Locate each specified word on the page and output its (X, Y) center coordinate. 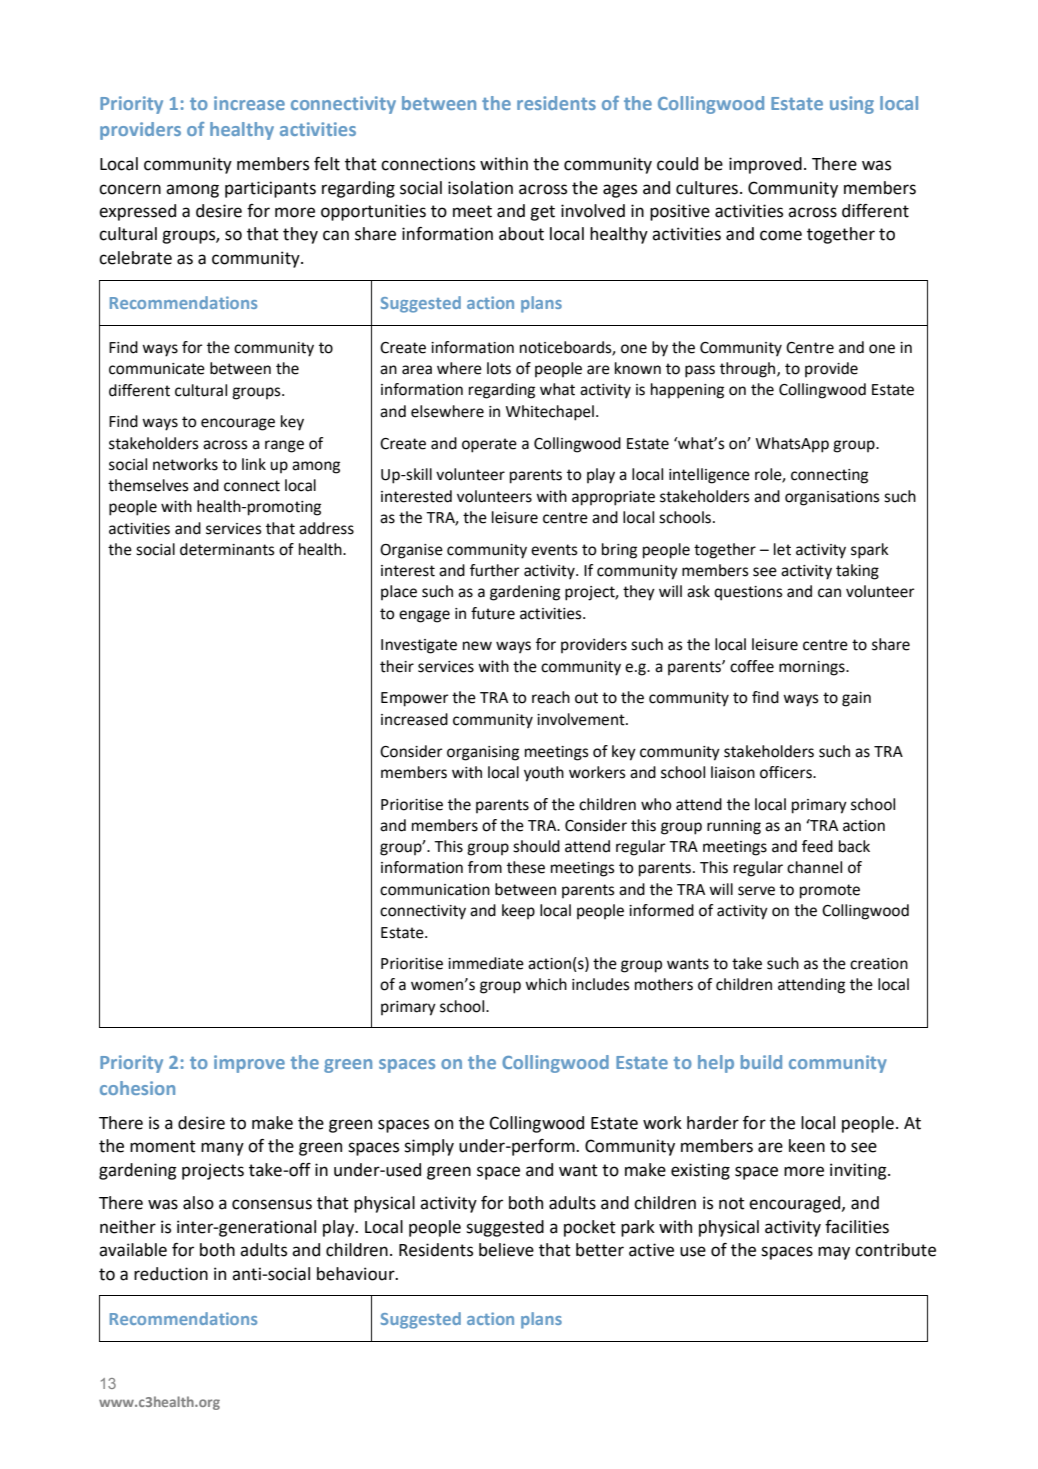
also (198, 1203)
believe (506, 1250)
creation (879, 964)
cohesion (137, 1088)
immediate (486, 963)
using (852, 105)
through (749, 370)
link (254, 464)
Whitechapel (550, 413)
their (397, 666)
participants (270, 189)
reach (551, 697)
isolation (480, 188)
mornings (813, 668)
